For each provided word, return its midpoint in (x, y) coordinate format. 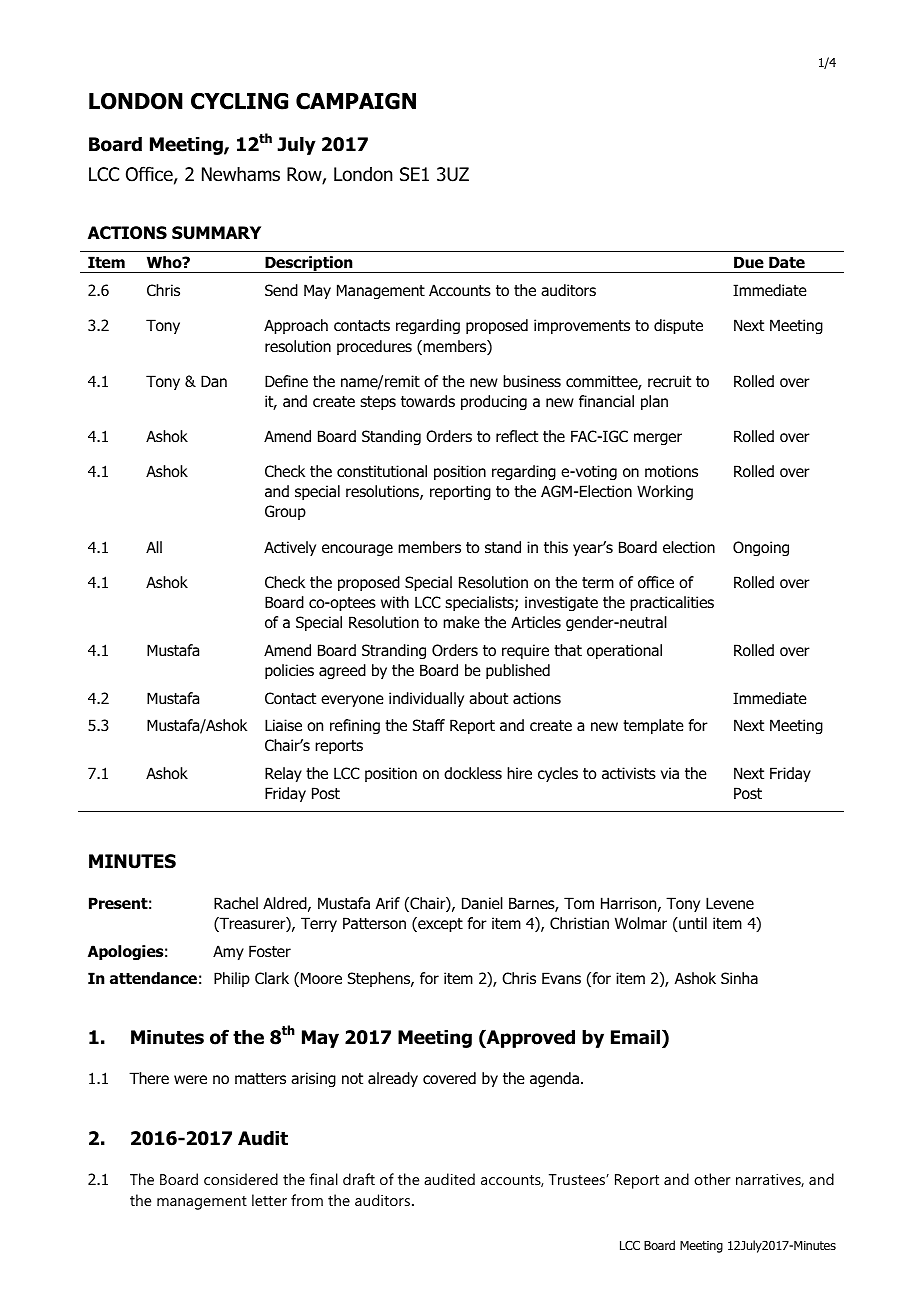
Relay (283, 774)
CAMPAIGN (356, 101)
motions (671, 471)
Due (749, 262)
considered (241, 1179)
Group (285, 512)
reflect (517, 436)
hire (519, 773)
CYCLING (239, 101)
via (670, 773)
